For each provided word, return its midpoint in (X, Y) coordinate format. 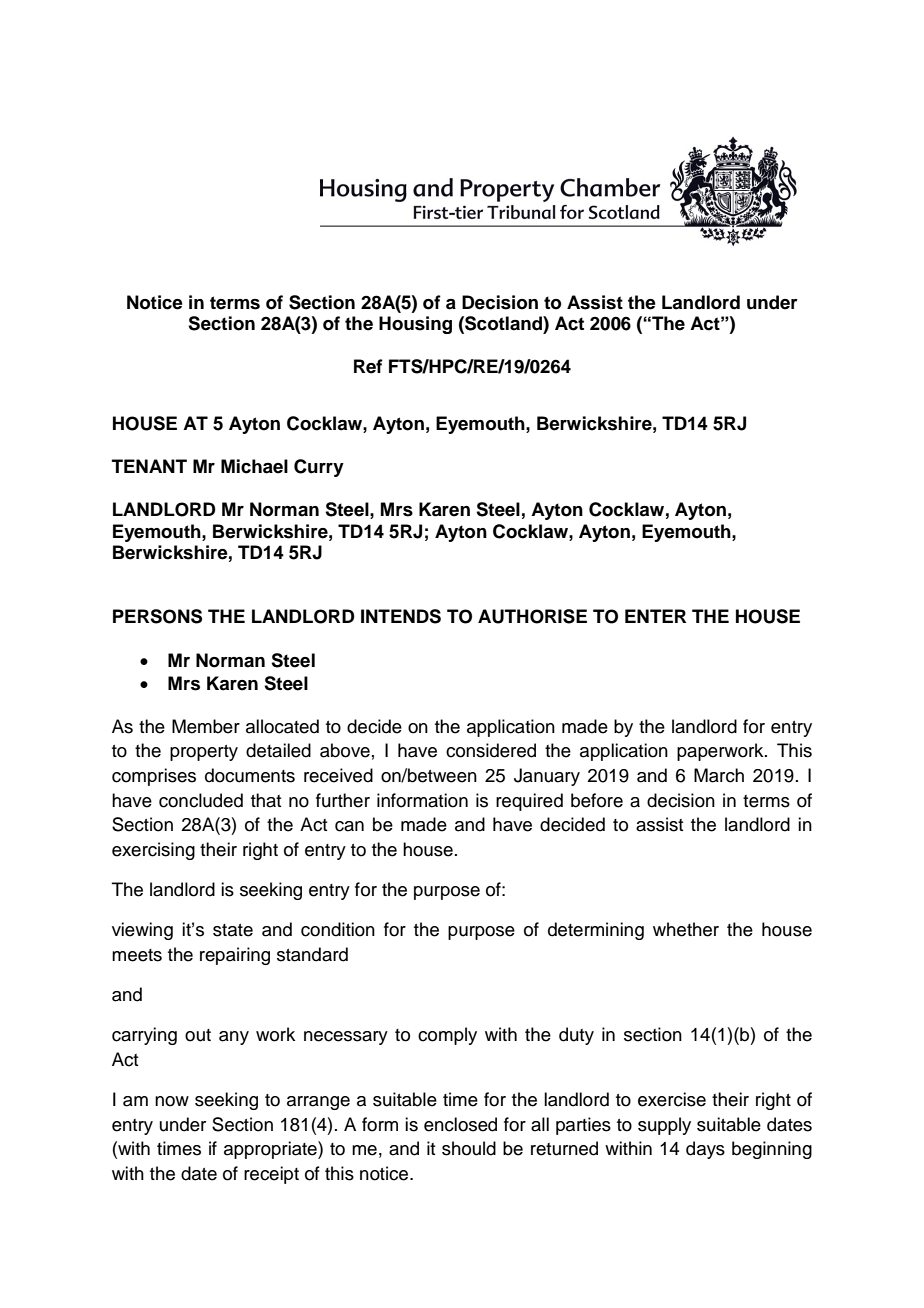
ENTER (655, 616)
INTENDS (401, 616)
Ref (368, 366)
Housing (415, 325)
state (233, 930)
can (349, 826)
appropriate (271, 1150)
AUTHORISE (532, 616)
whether (686, 929)
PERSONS (157, 616)
